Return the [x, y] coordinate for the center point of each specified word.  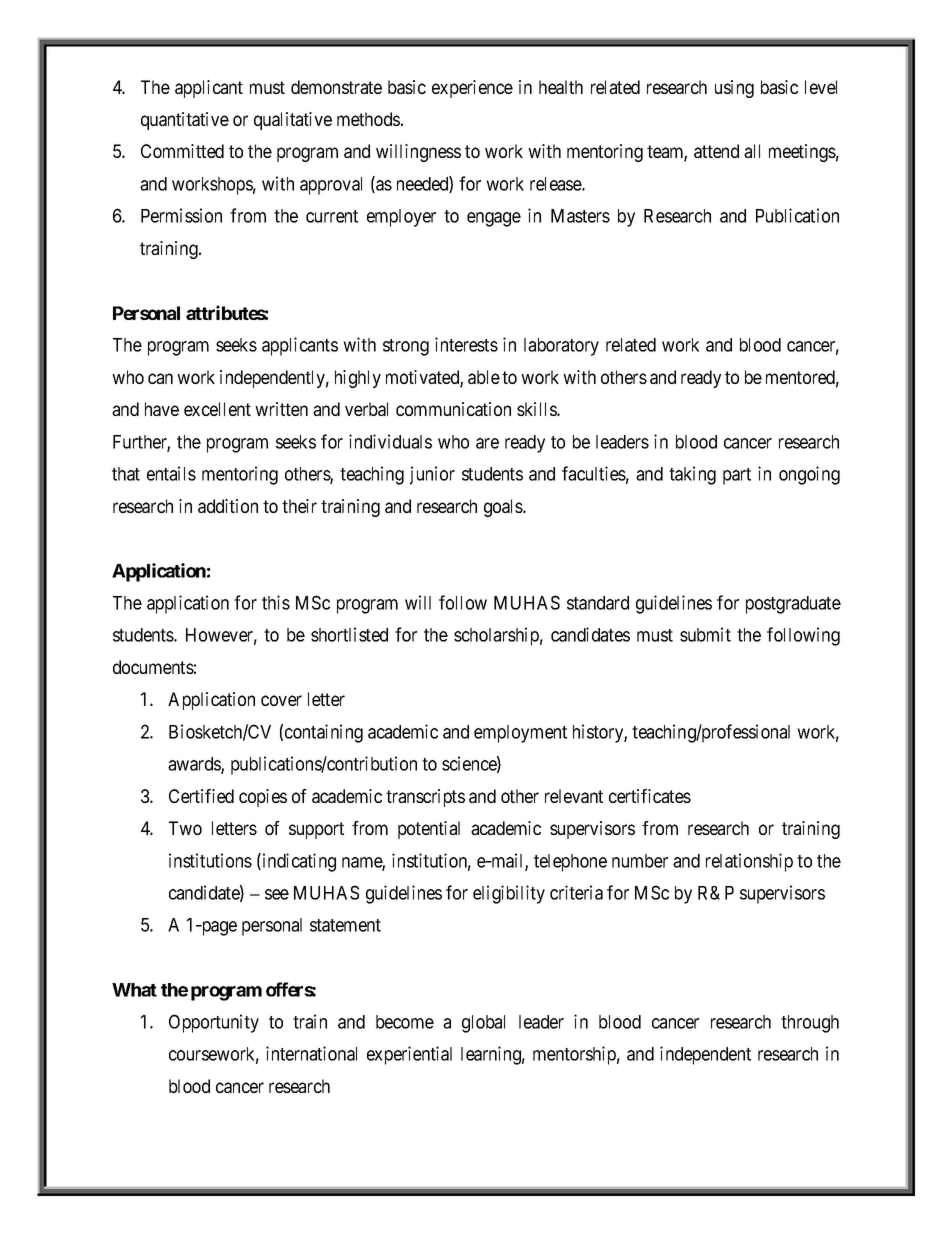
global [483, 1024]
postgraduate [793, 605]
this [276, 602]
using [734, 89]
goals [504, 508]
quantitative [185, 121]
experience [472, 89]
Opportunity [214, 1023]
